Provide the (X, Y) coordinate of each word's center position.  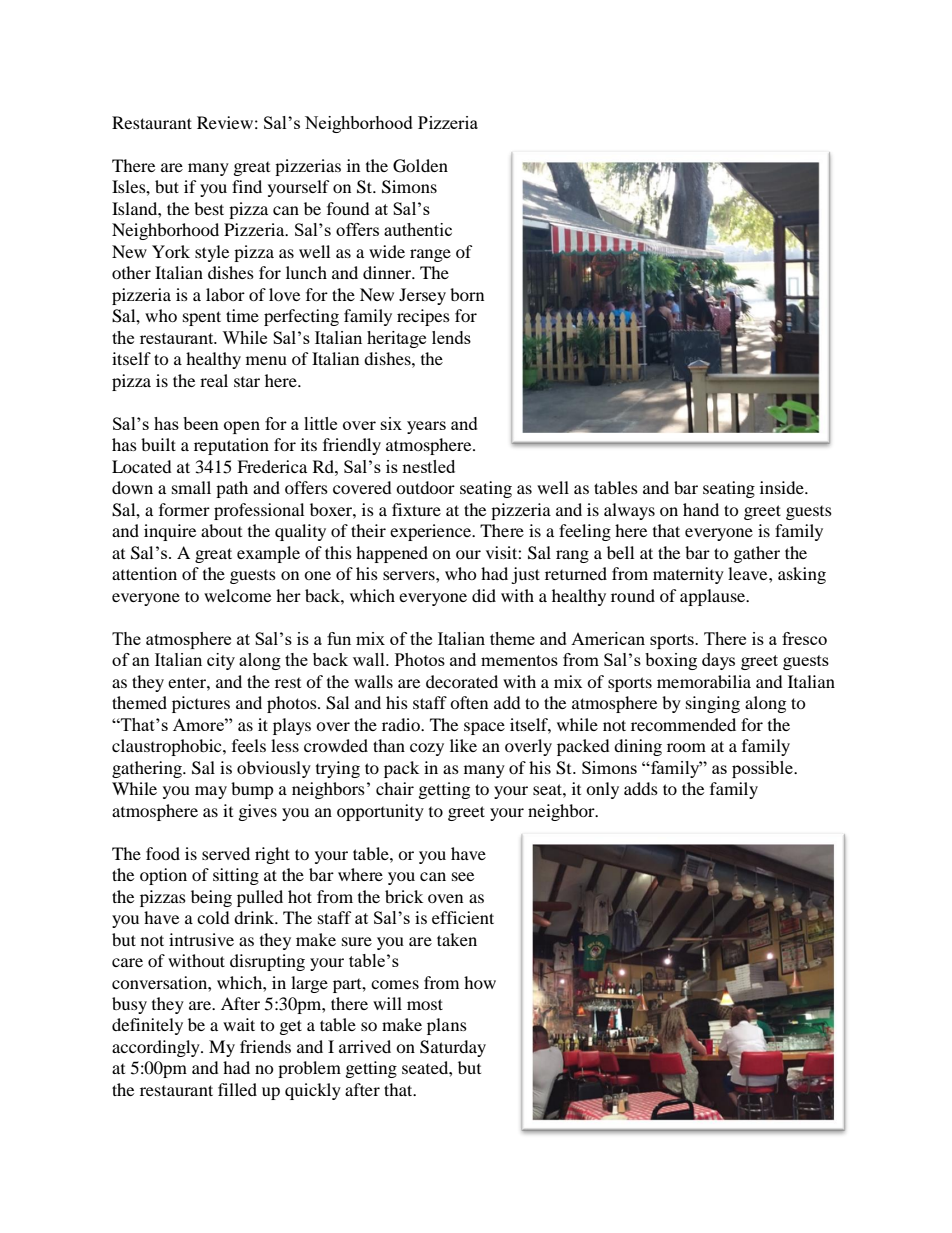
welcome (237, 595)
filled (237, 1089)
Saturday (453, 1048)
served (226, 853)
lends (451, 337)
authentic (418, 229)
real (214, 380)
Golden (420, 166)
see (463, 876)
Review (225, 122)
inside (783, 487)
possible (763, 769)
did (484, 595)
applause (714, 597)
